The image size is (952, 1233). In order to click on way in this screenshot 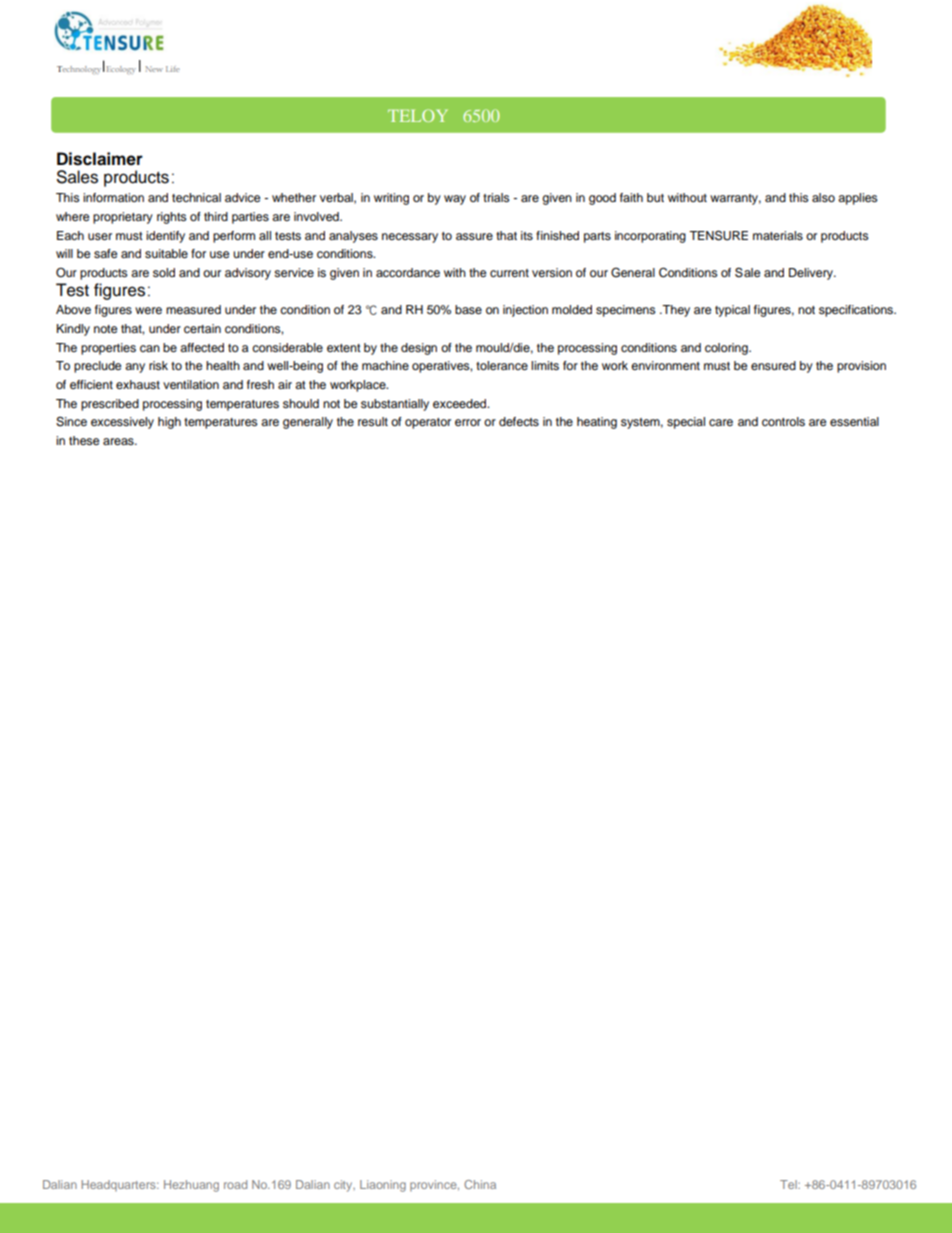, I will do `click(455, 200)`.
